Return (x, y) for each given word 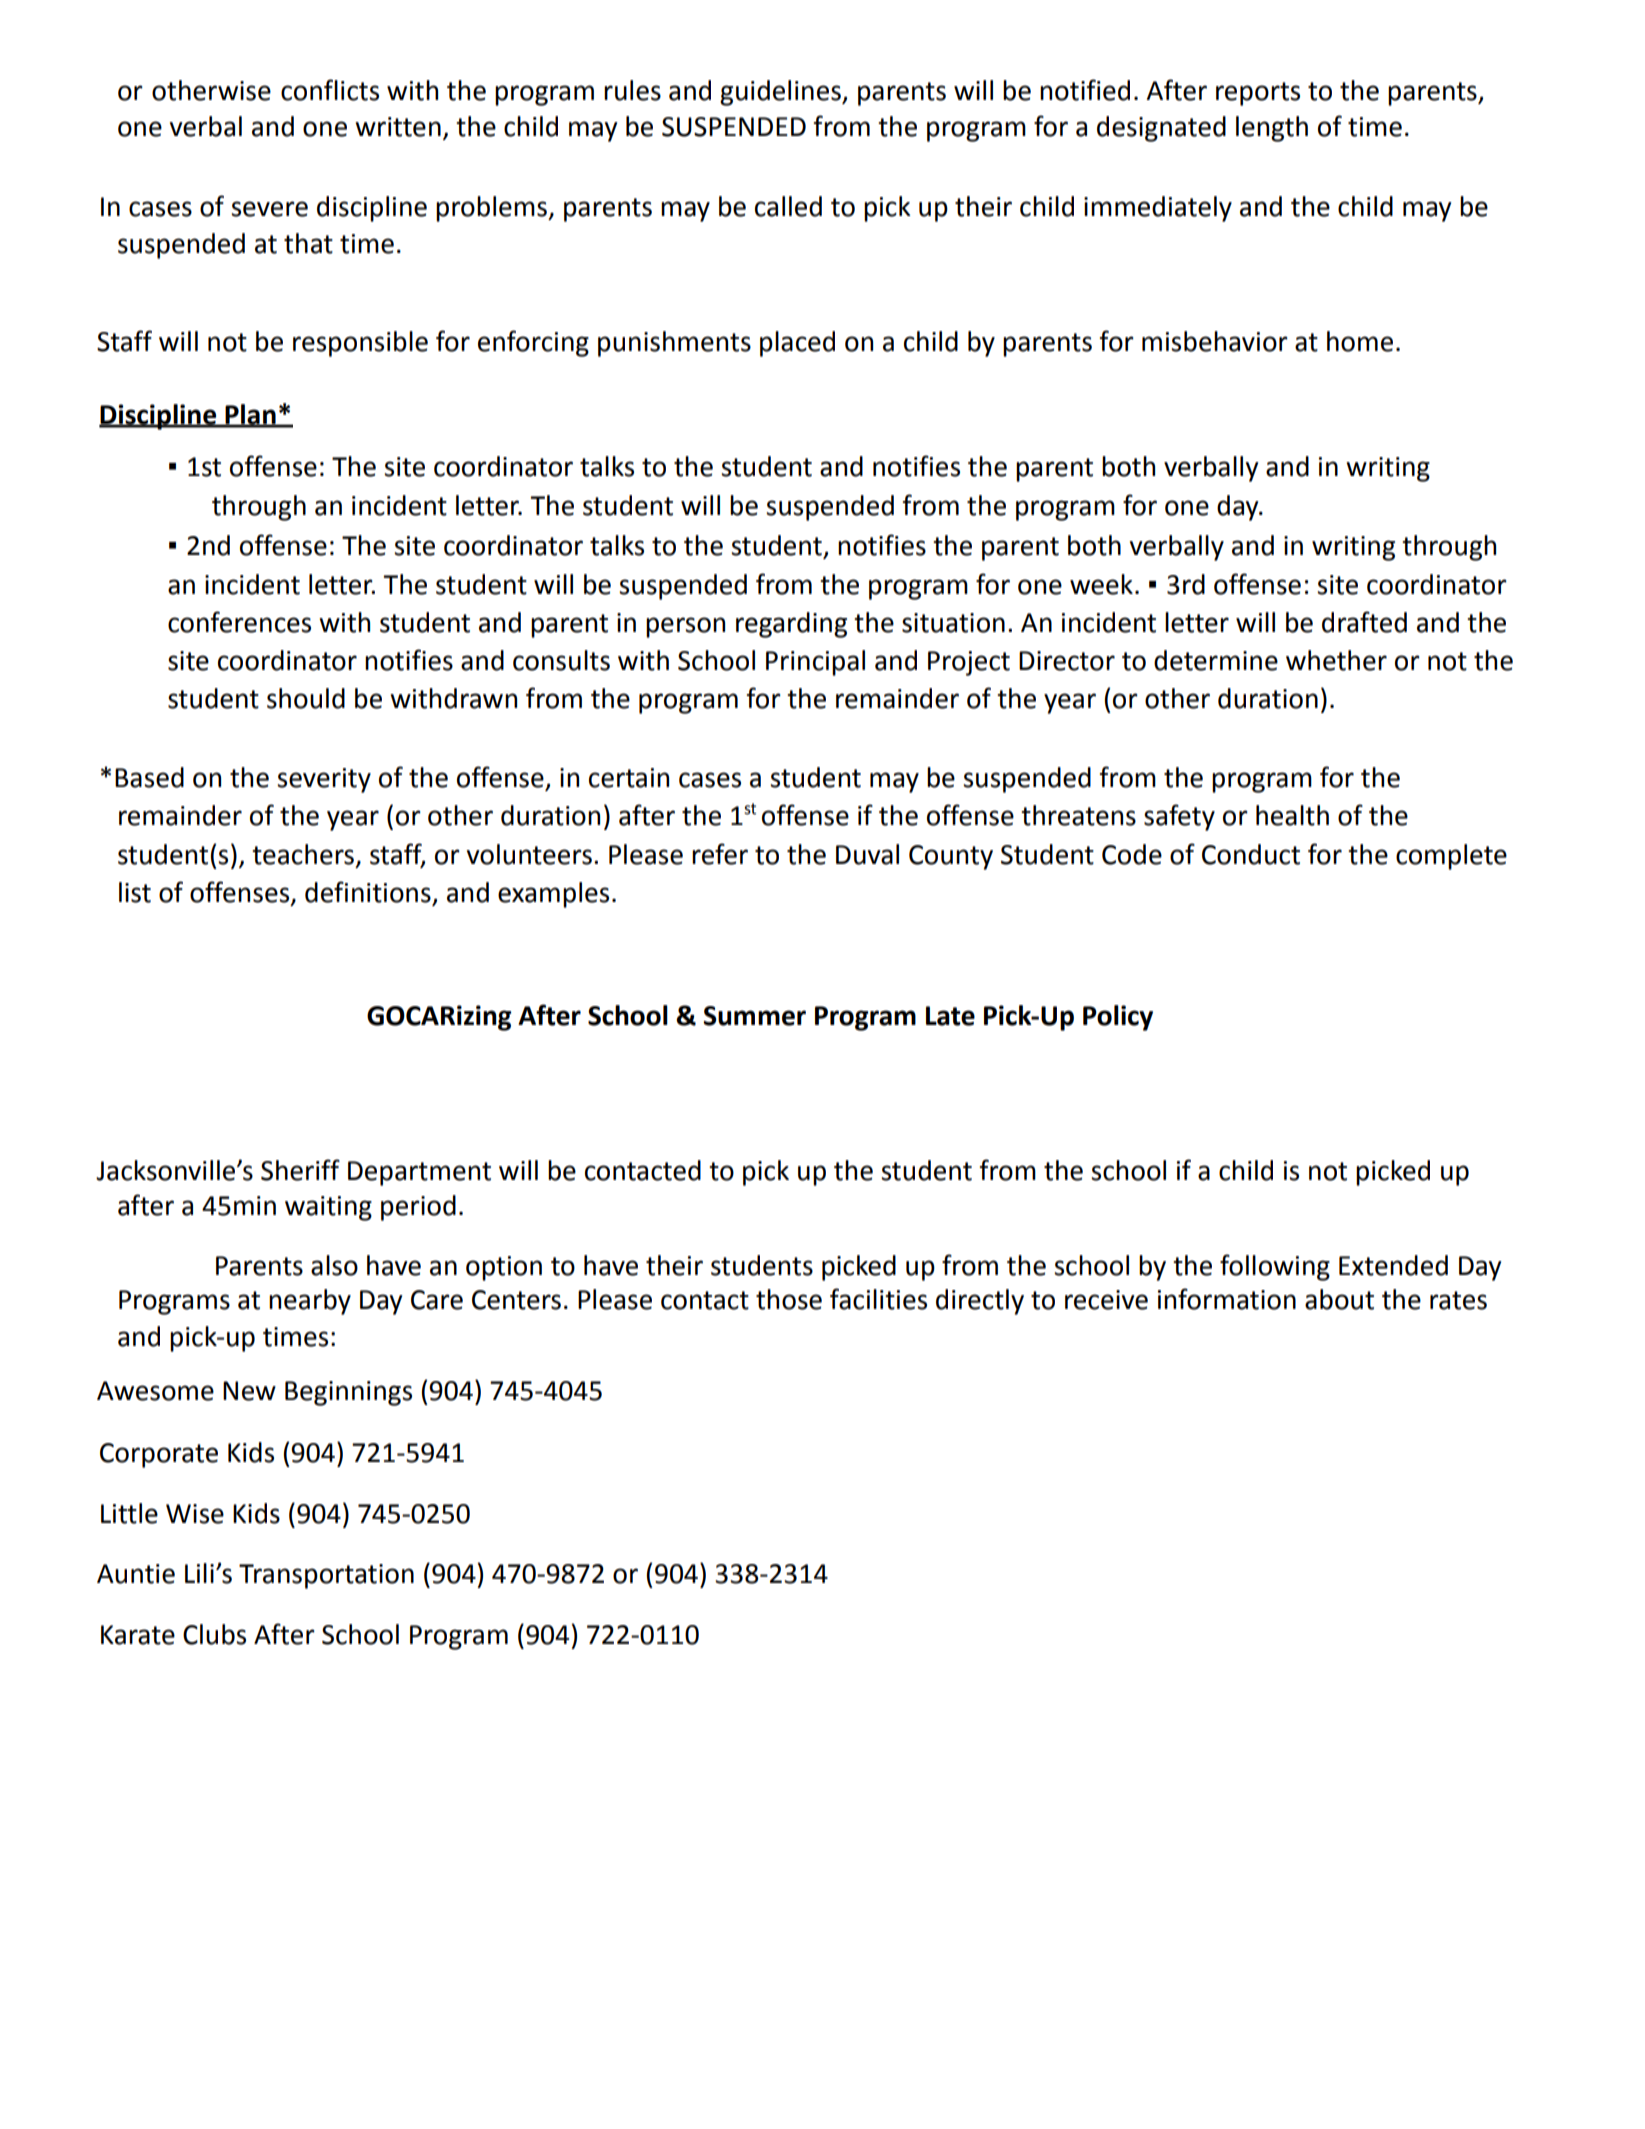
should (306, 698)
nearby (310, 1302)
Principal (815, 663)
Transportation (326, 1576)
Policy (1118, 1018)
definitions (369, 893)
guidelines (781, 93)
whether (1336, 660)
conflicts (330, 90)
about (1339, 1299)
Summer (754, 1016)
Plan (251, 415)
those (789, 1299)
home (1360, 341)
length (1272, 129)
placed (797, 344)
